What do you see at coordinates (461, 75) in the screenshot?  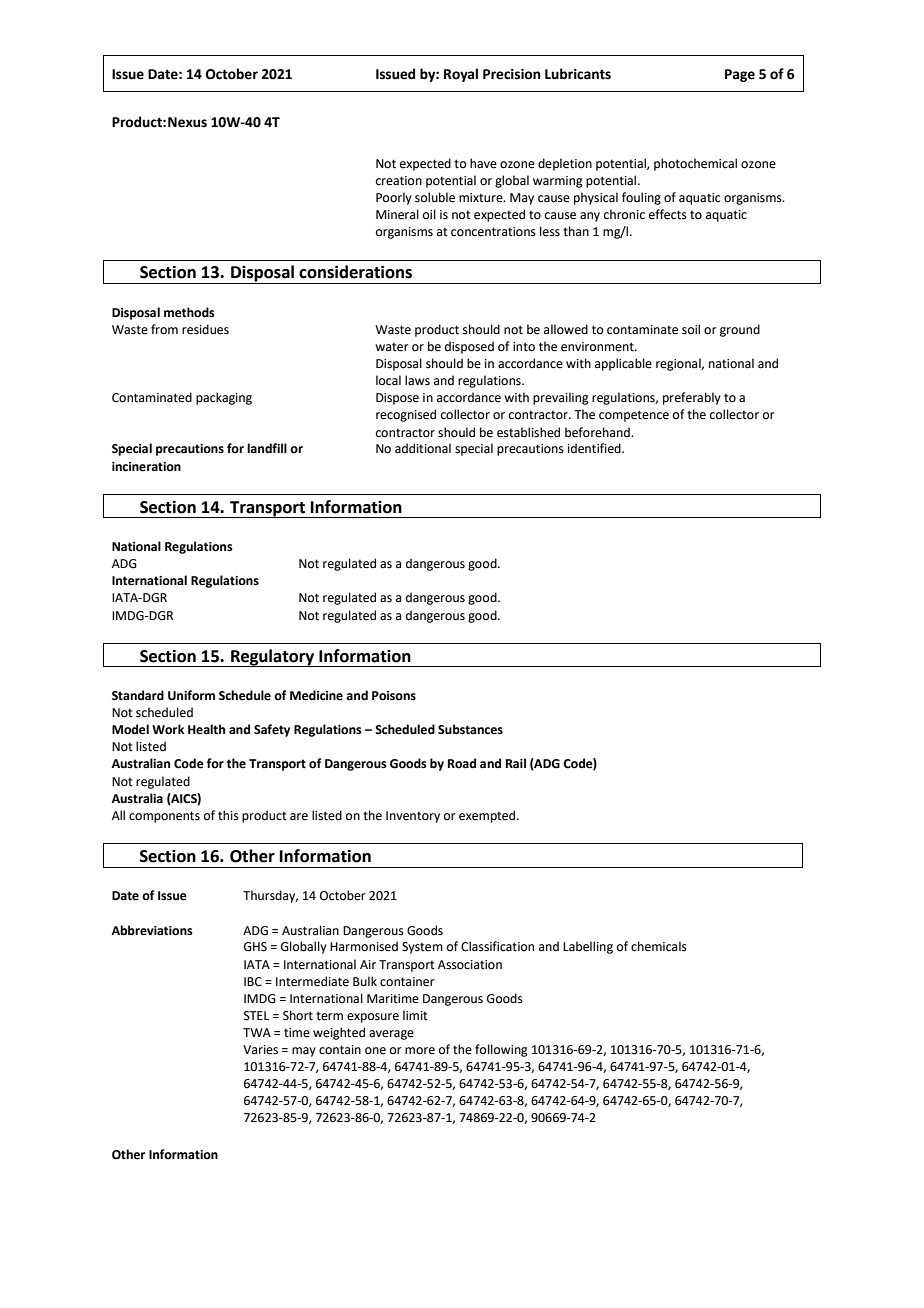 I see `Royal` at bounding box center [461, 75].
